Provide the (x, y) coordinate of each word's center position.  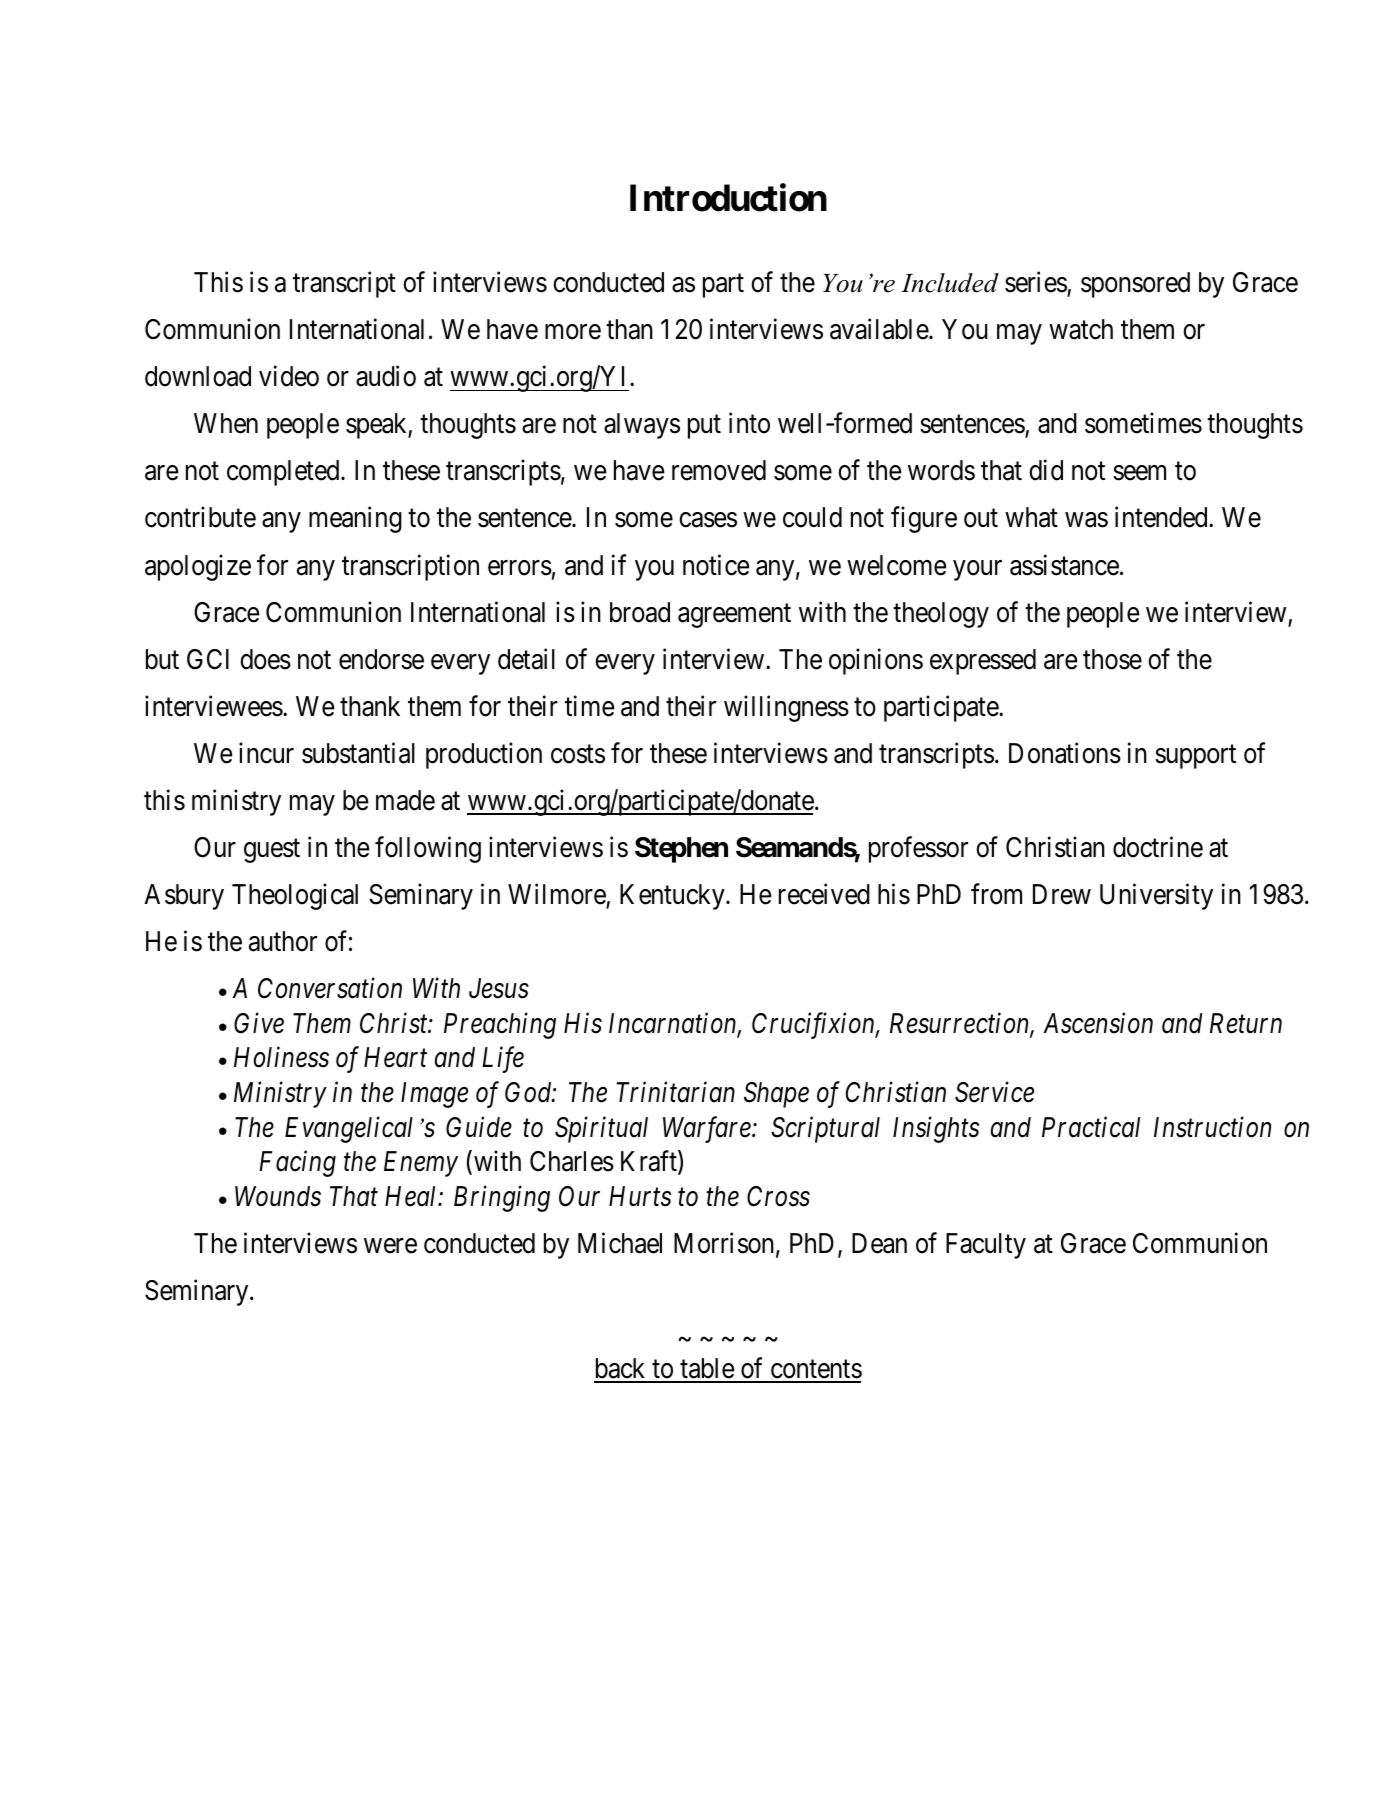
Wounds (278, 1196)
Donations (1065, 753)
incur (266, 753)
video (289, 376)
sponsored (1135, 285)
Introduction (728, 198)
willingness (786, 708)
